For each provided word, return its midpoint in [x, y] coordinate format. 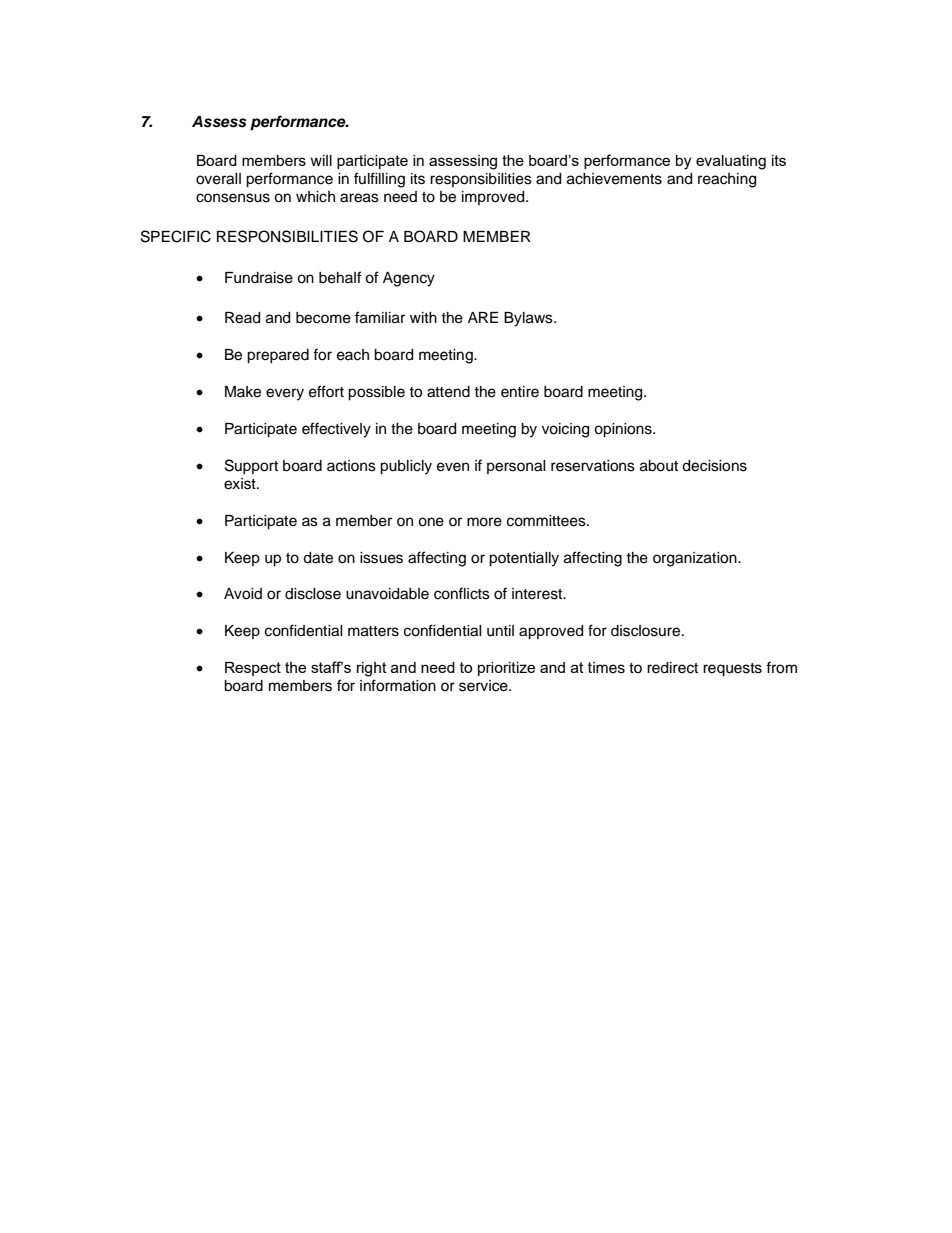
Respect [253, 669]
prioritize [506, 669]
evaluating [731, 162]
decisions [714, 466]
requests [732, 670]
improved [494, 198]
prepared [278, 356]
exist [241, 484]
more [484, 522]
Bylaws [529, 319]
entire [520, 392]
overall [218, 179]
